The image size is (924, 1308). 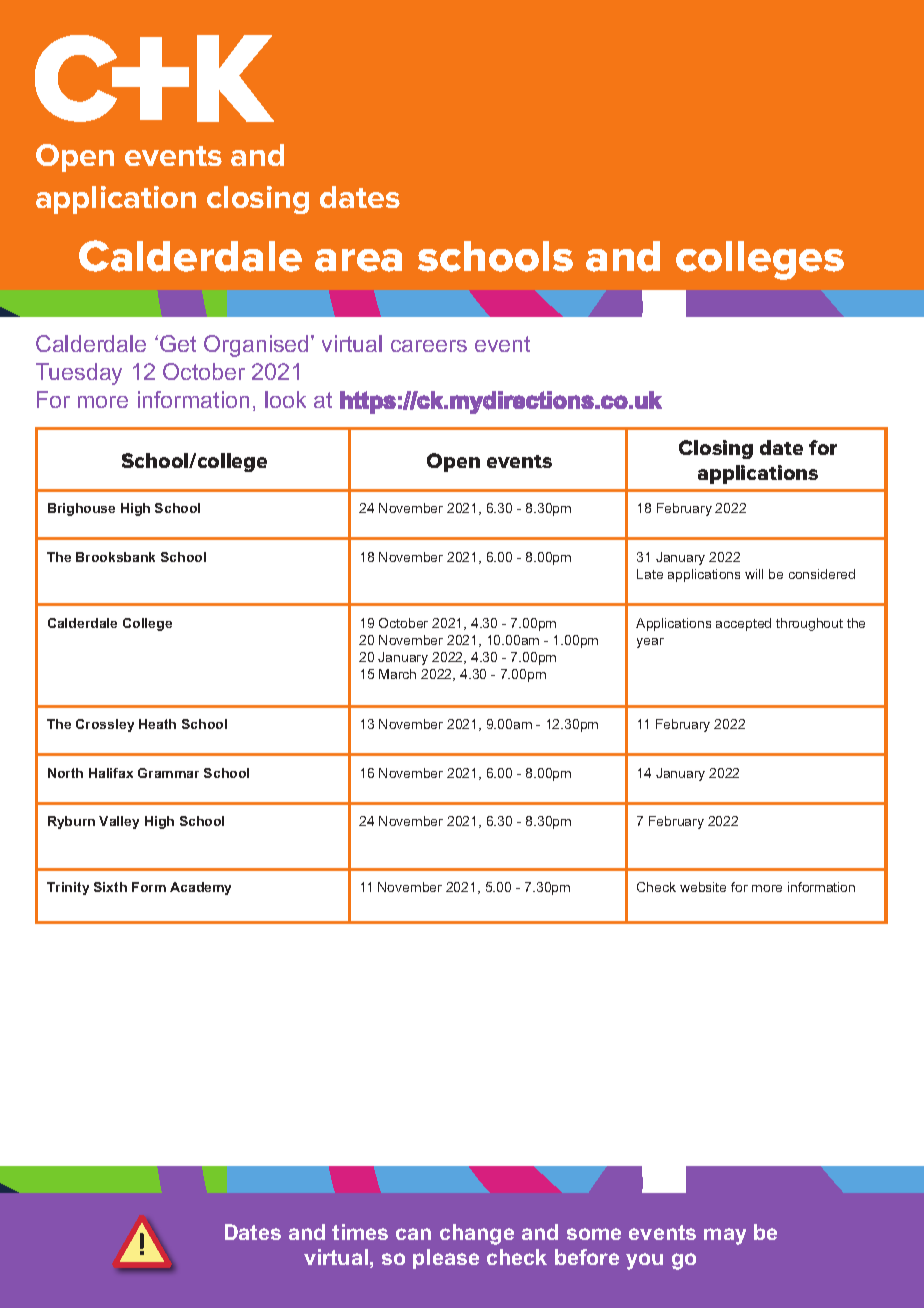 I want to click on area, so click(x=358, y=260).
